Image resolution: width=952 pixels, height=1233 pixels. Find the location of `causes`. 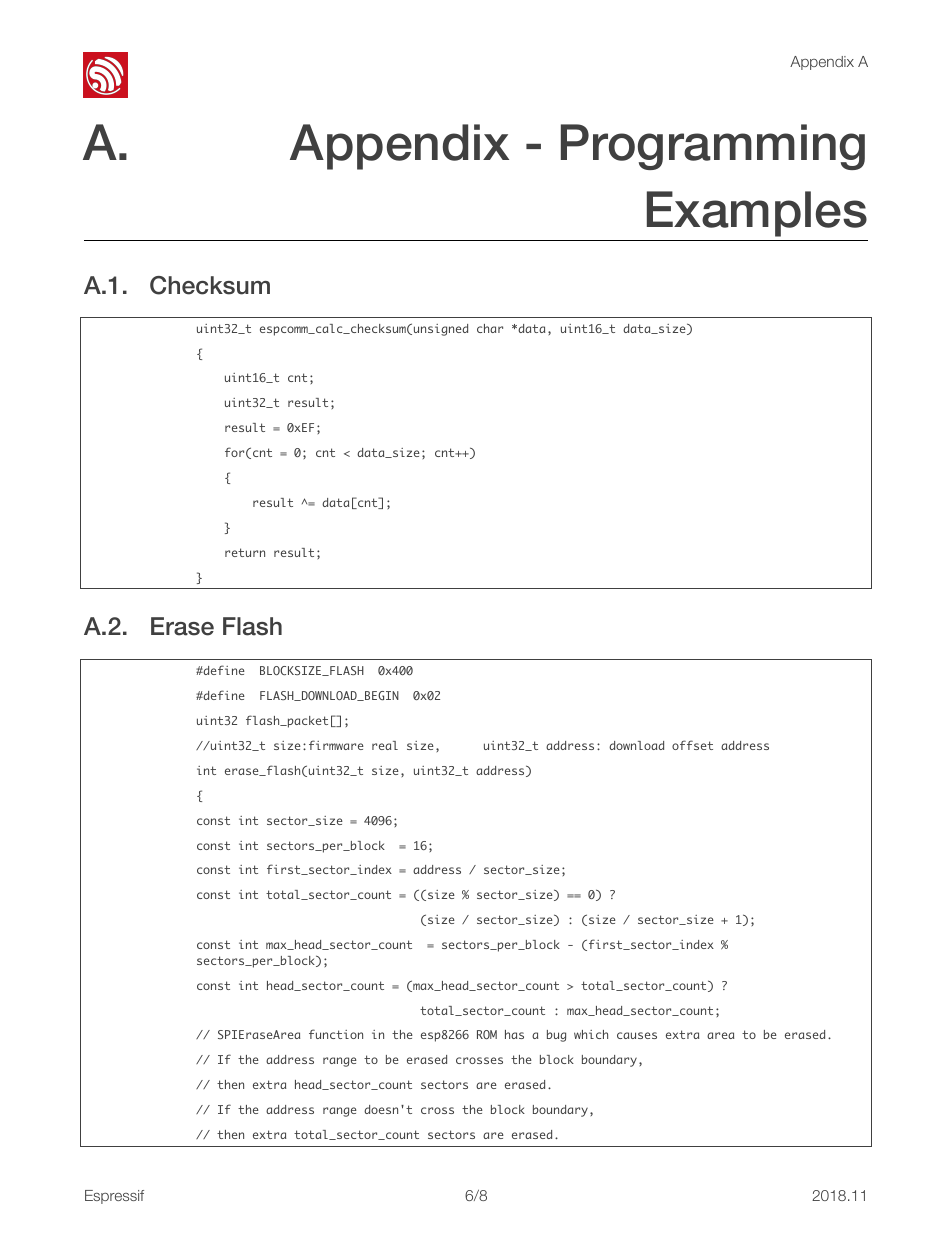

causes is located at coordinates (637, 1035).
